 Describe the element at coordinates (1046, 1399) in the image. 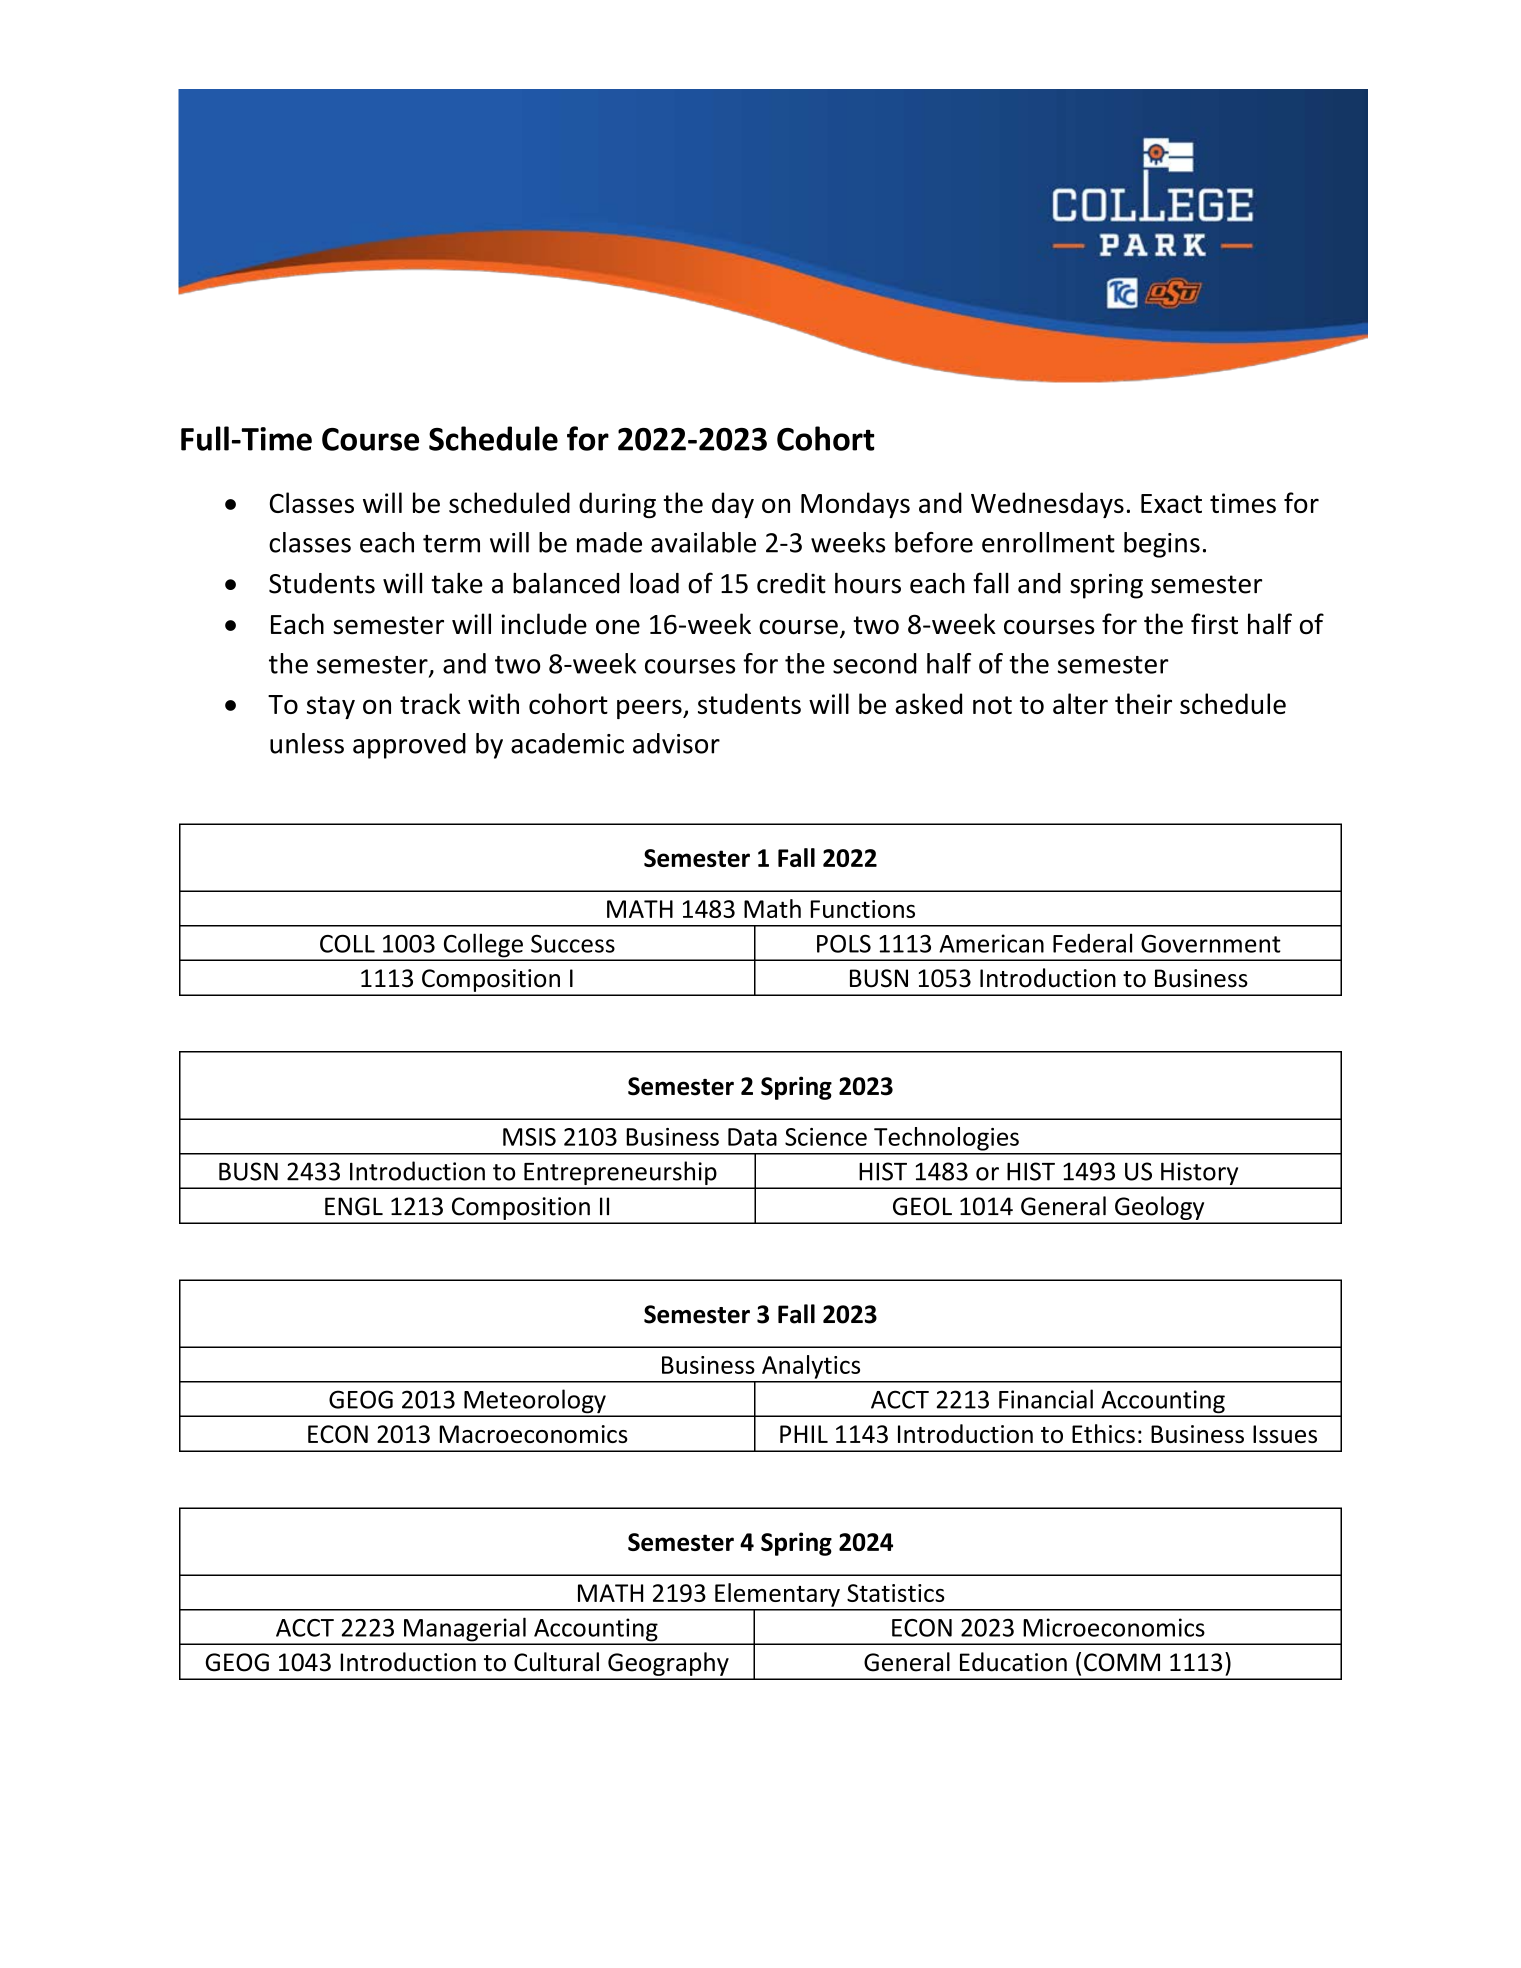

I see `Financial` at that location.
